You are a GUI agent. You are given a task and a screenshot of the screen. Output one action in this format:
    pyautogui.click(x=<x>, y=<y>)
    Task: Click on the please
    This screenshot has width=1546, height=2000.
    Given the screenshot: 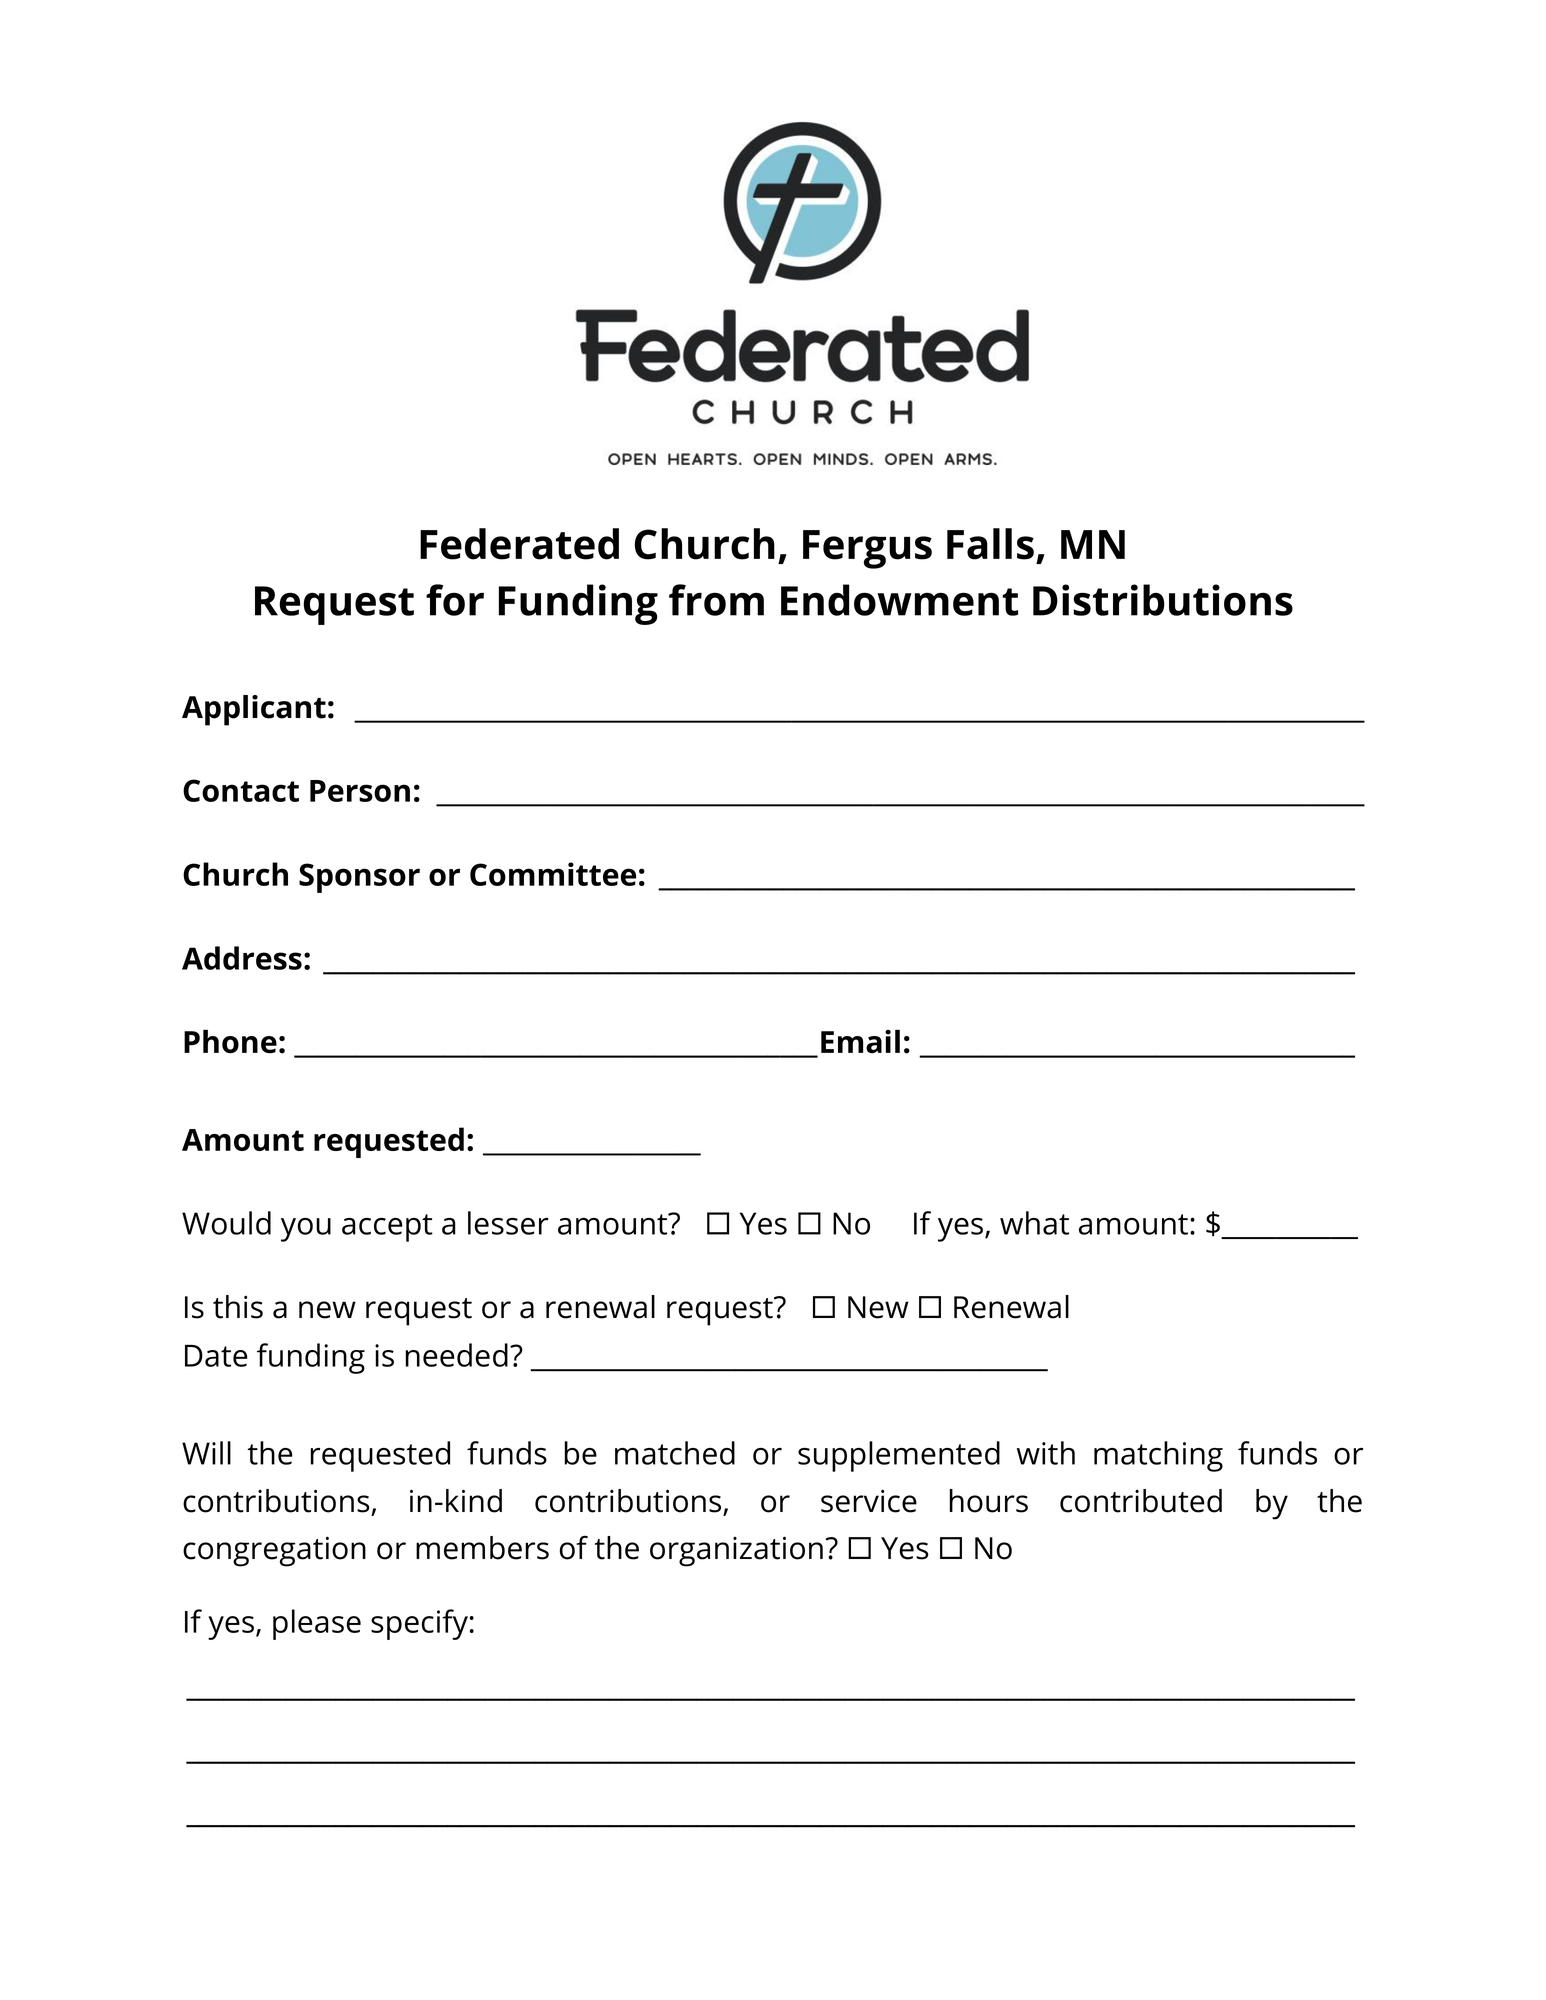 What is the action you would take?
    pyautogui.click(x=317, y=1624)
